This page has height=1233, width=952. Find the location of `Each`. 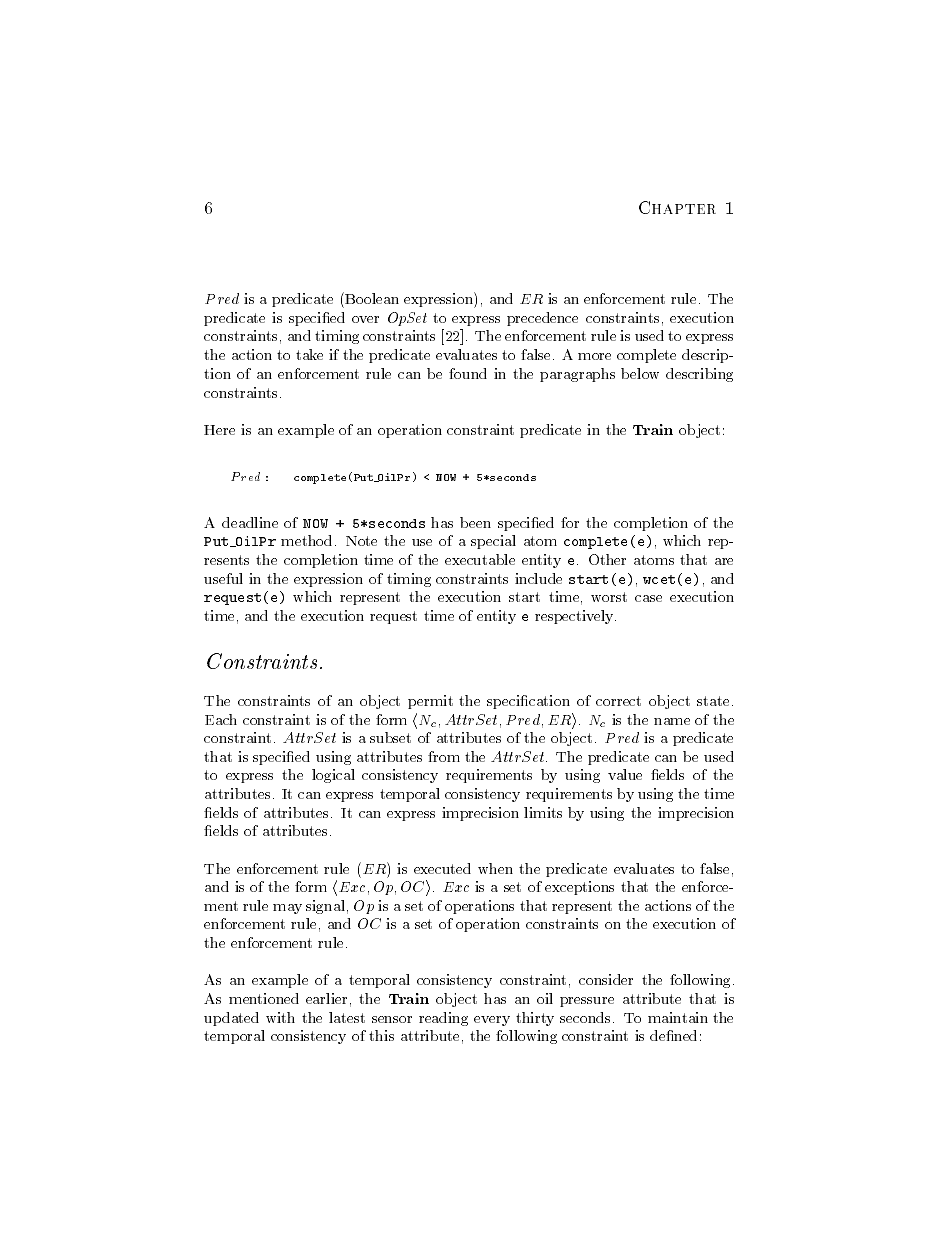

Each is located at coordinates (221, 719).
